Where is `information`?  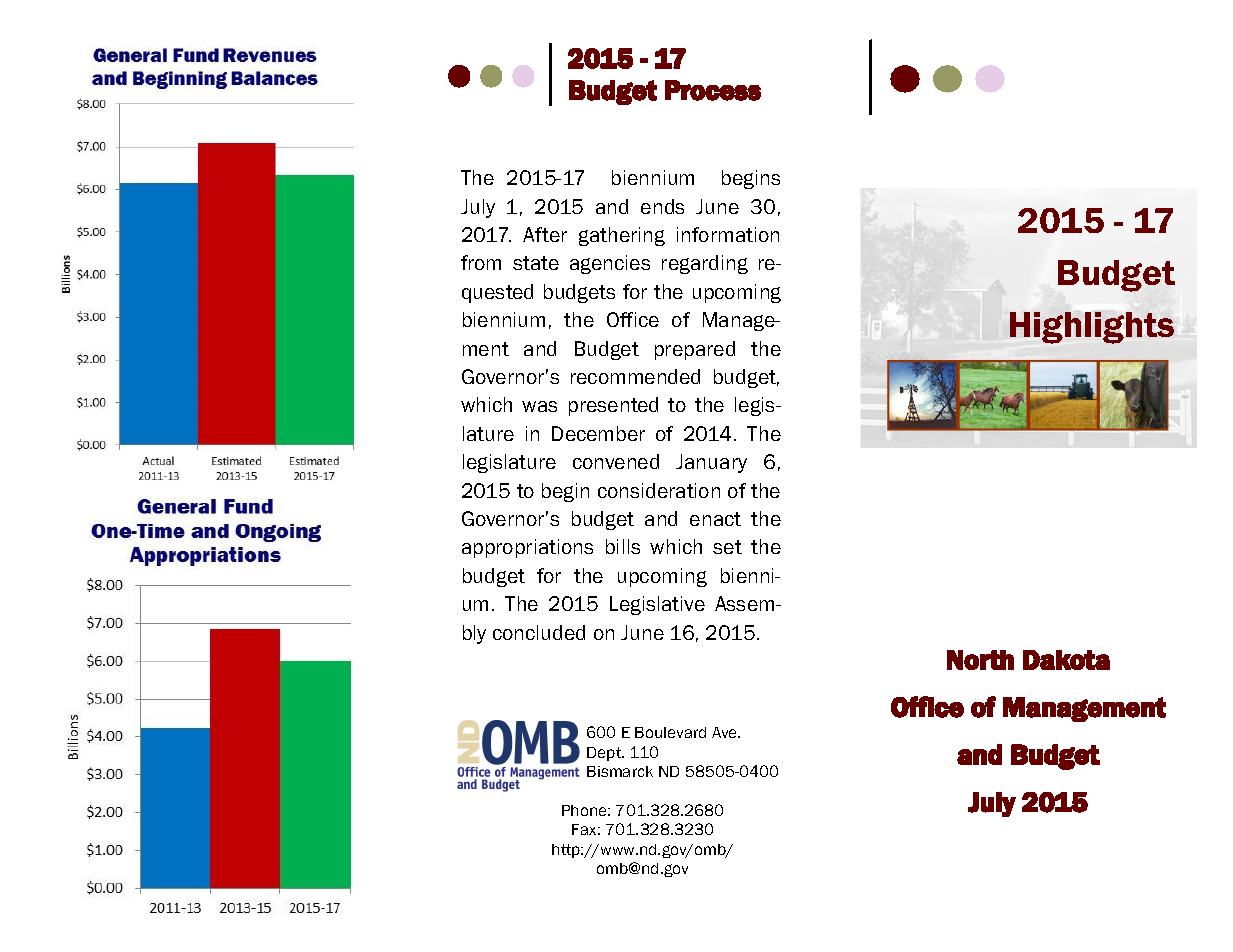
information is located at coordinates (728, 234).
